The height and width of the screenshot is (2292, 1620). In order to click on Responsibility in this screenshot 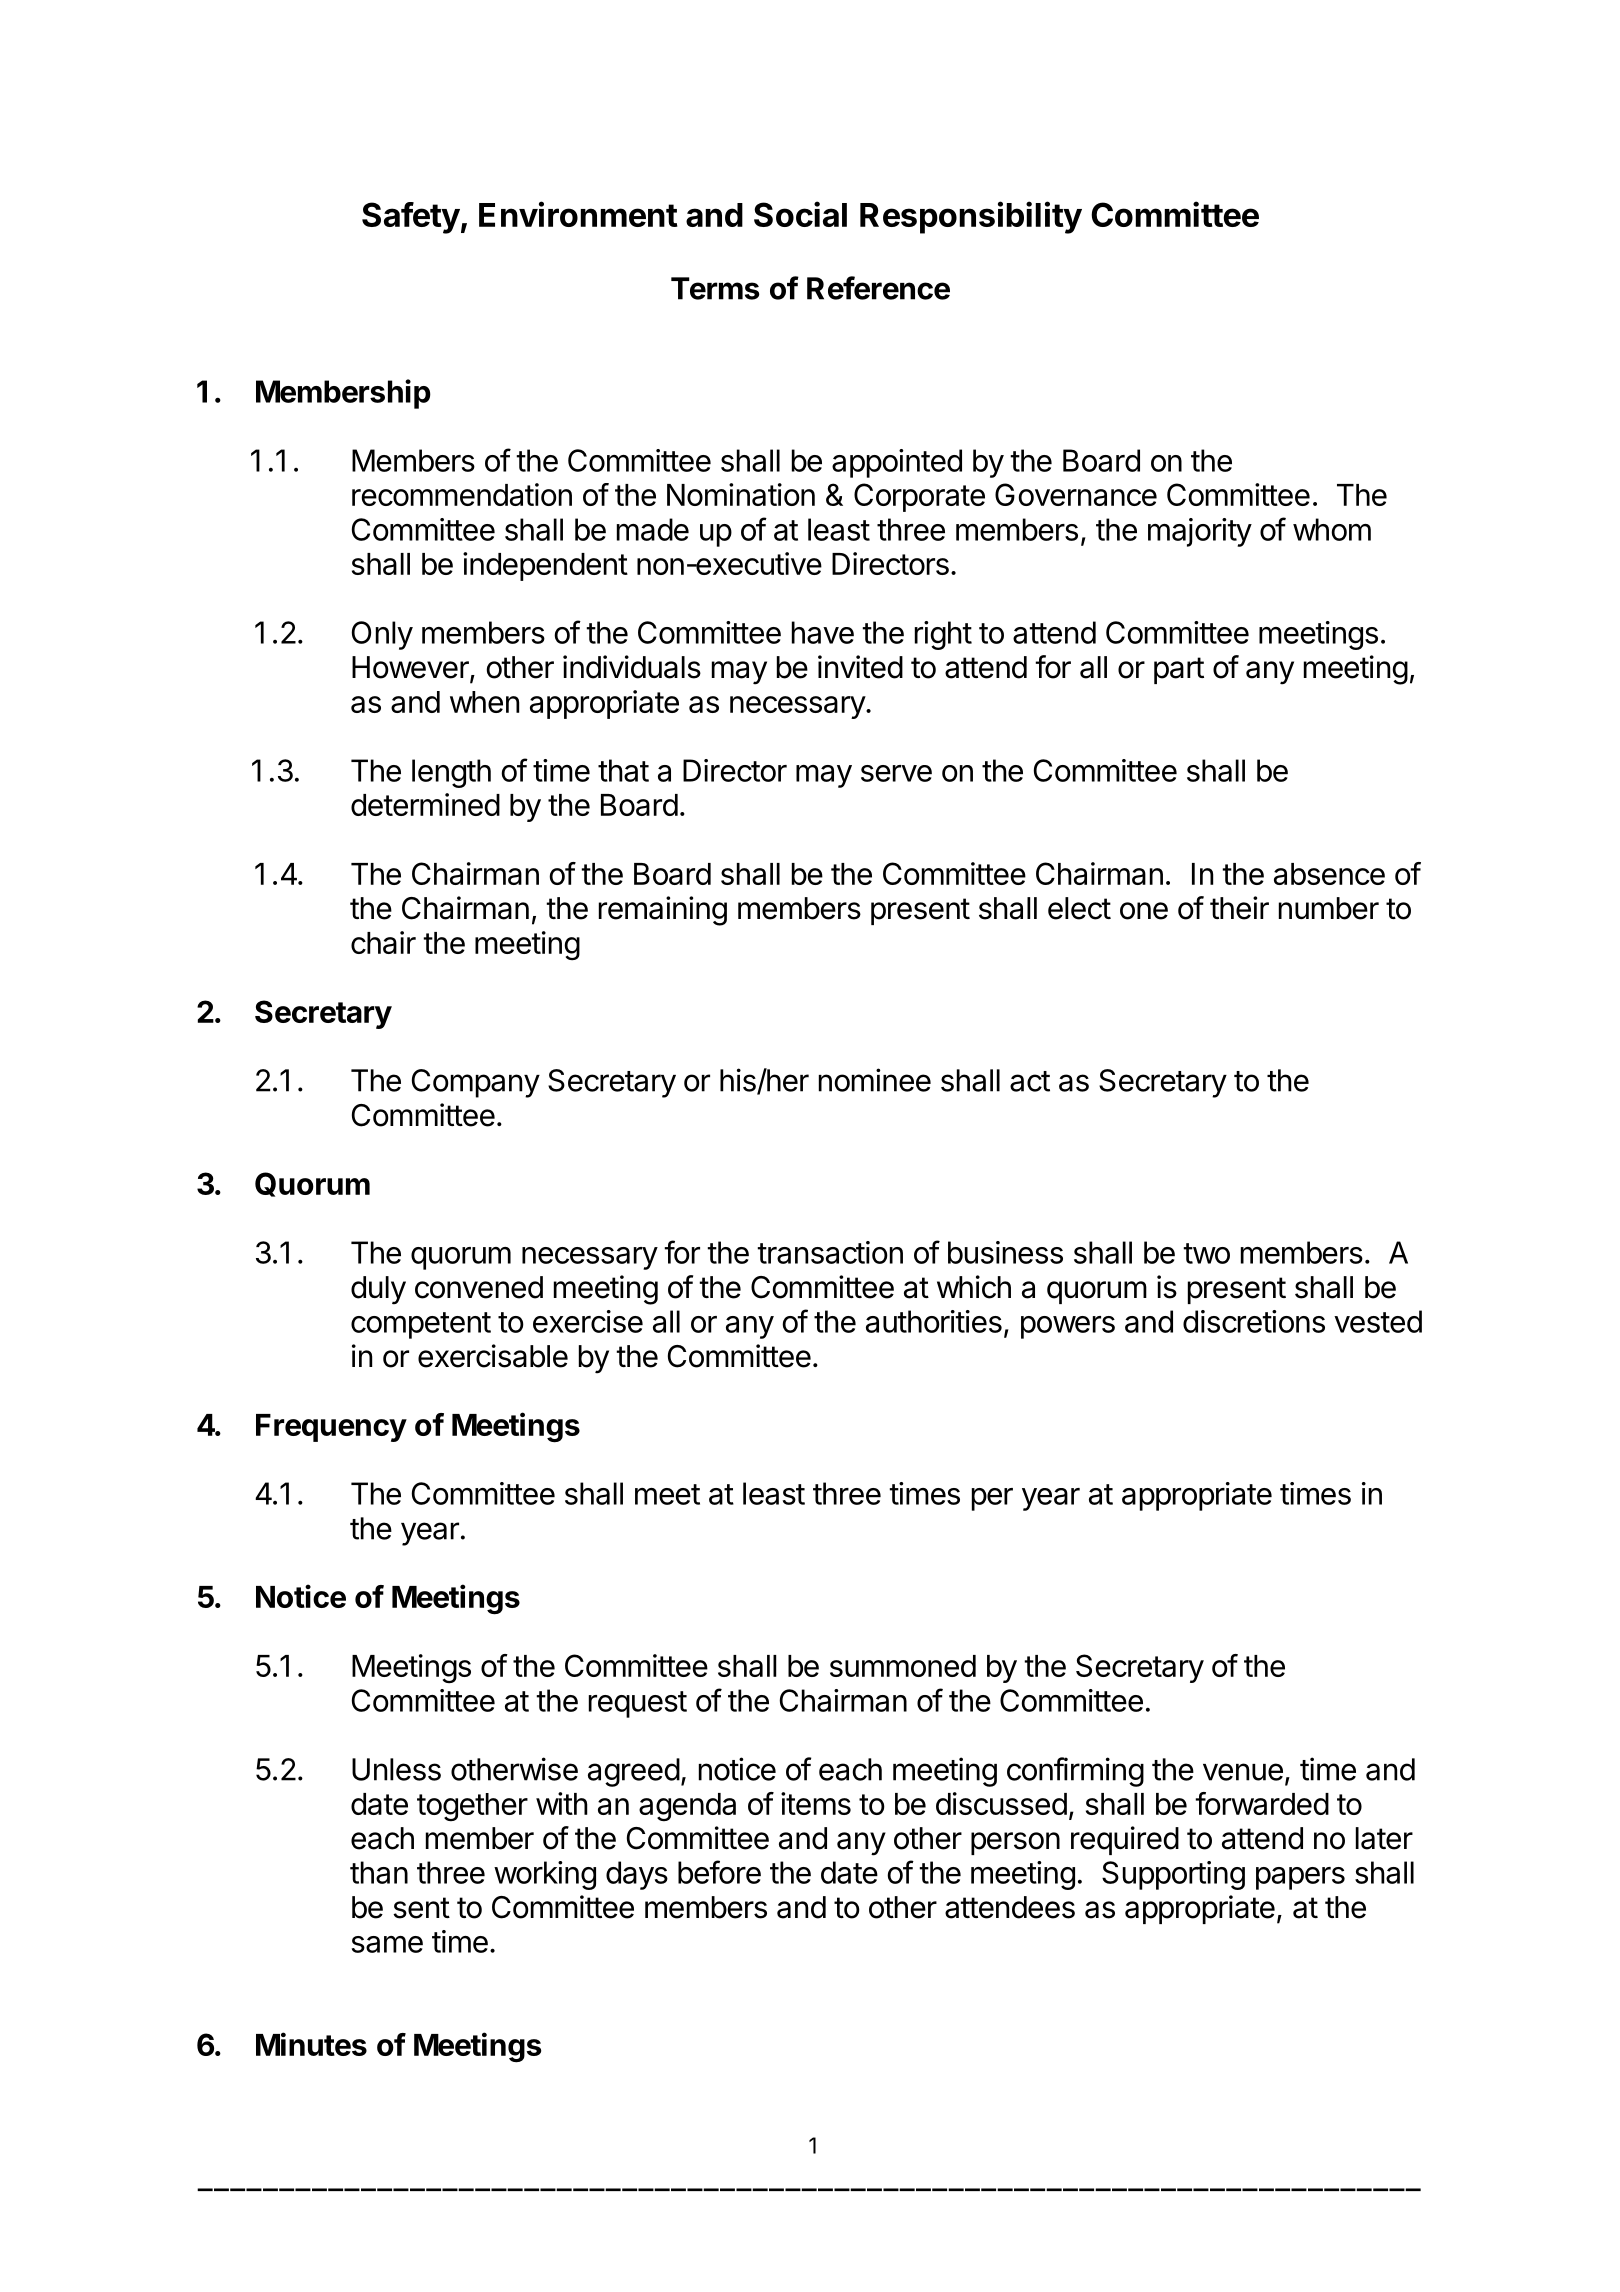, I will do `click(971, 217)`.
